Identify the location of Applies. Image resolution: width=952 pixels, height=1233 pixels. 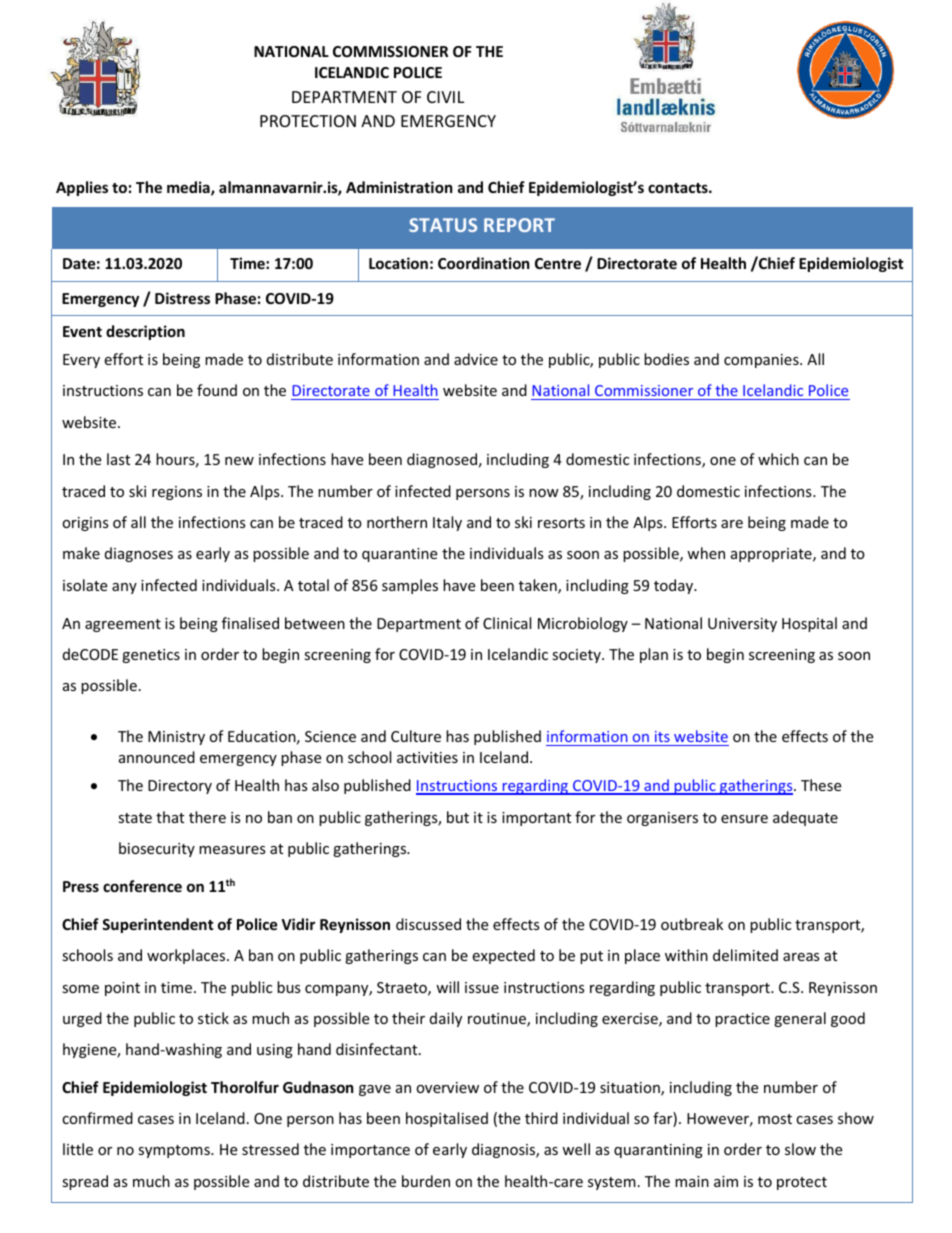
(82, 188).
